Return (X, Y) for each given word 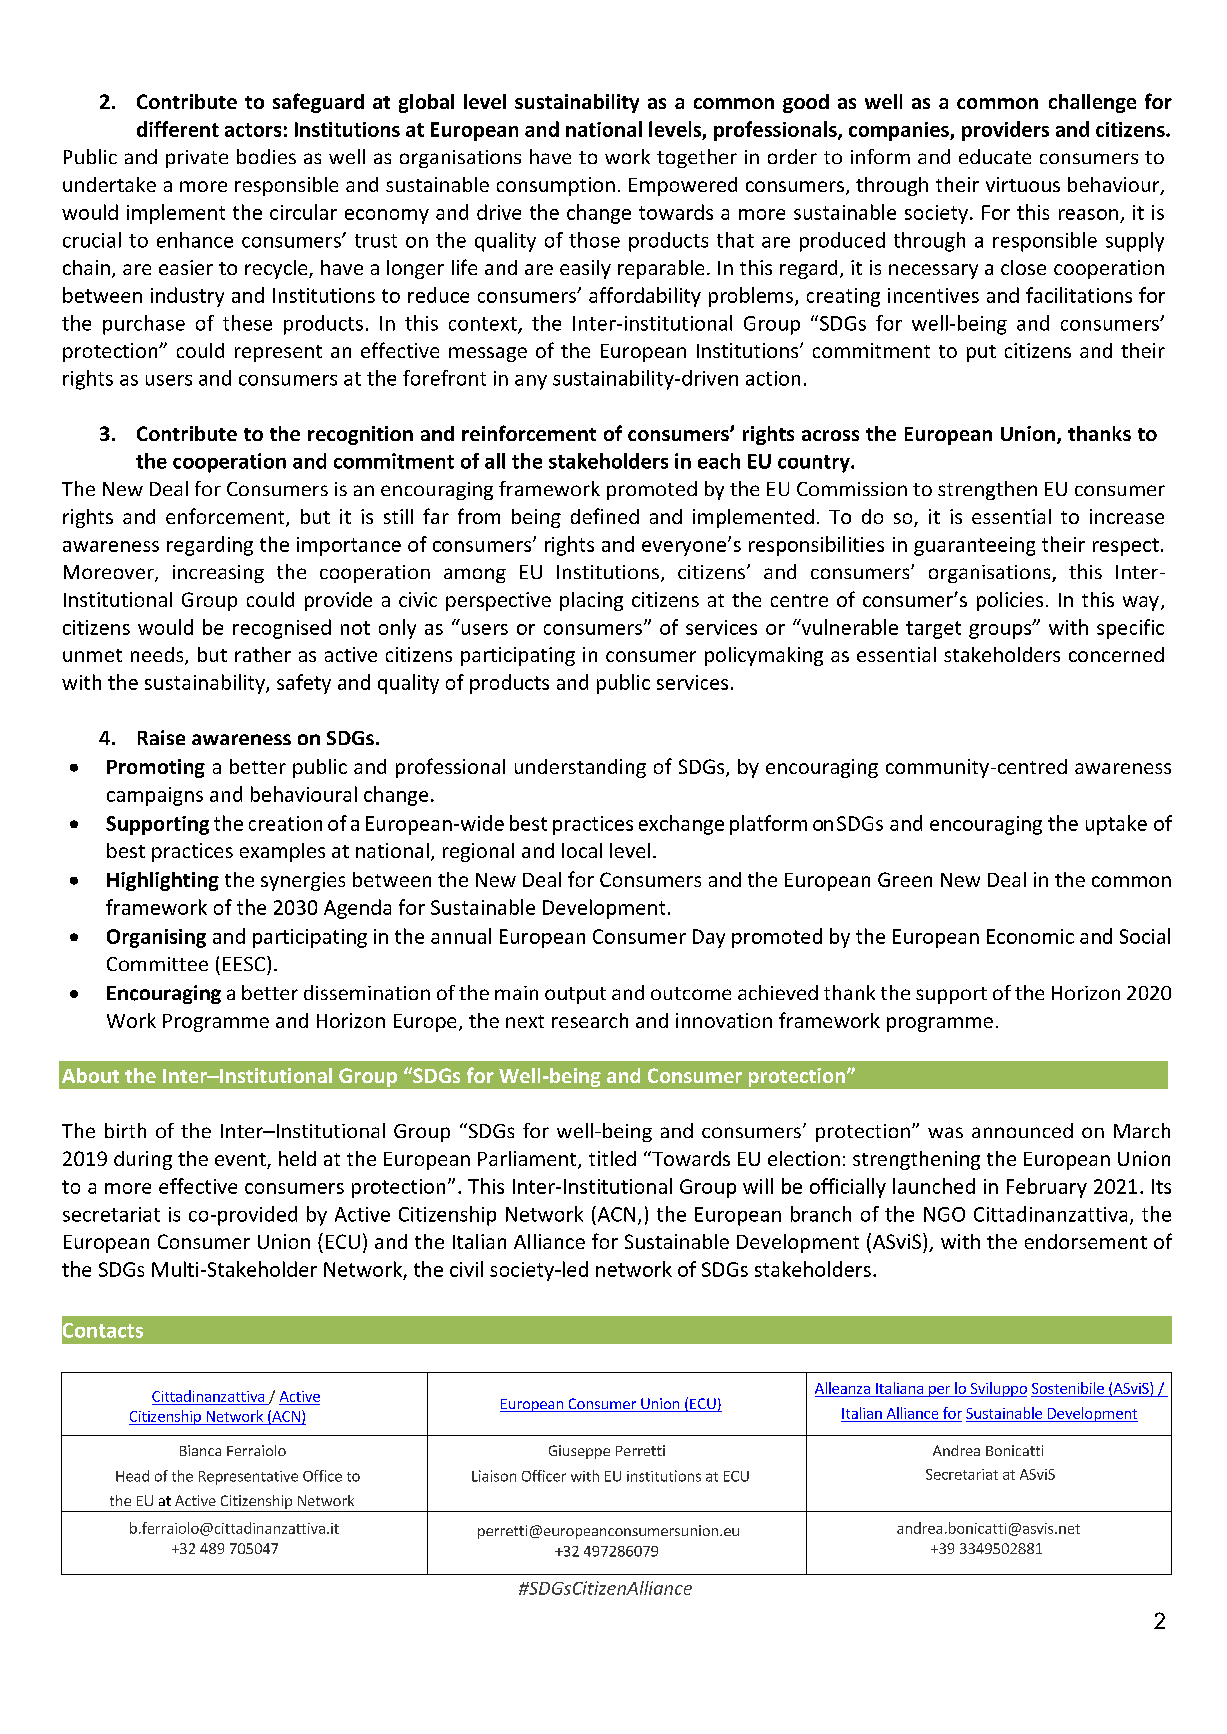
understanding (580, 768)
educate (995, 156)
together (697, 158)
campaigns (155, 796)
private (197, 159)
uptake (1116, 825)
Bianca (200, 1450)
